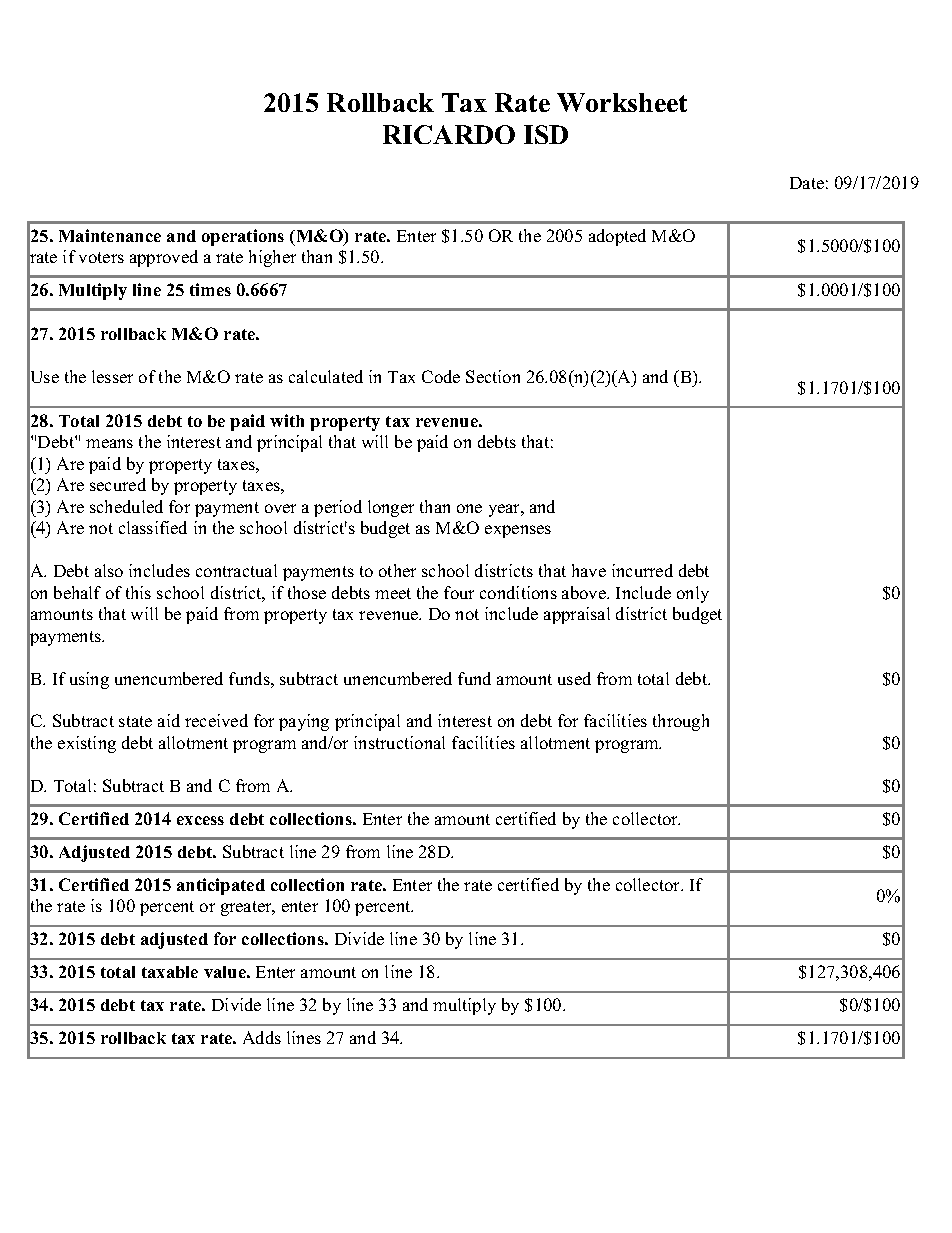 The width and height of the document is (952, 1233). I want to click on Section, so click(493, 376).
